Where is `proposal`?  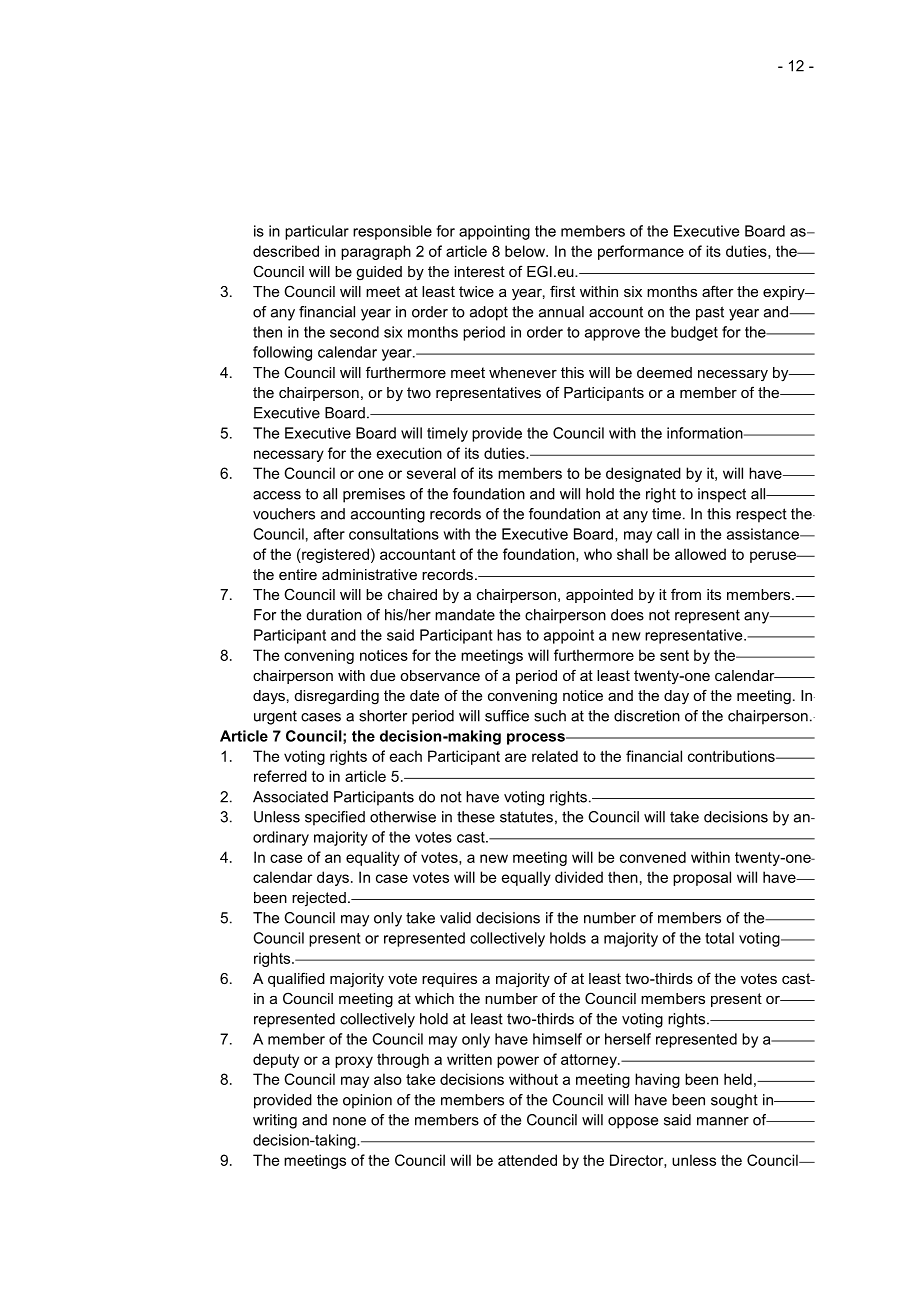
proposal is located at coordinates (702, 878).
